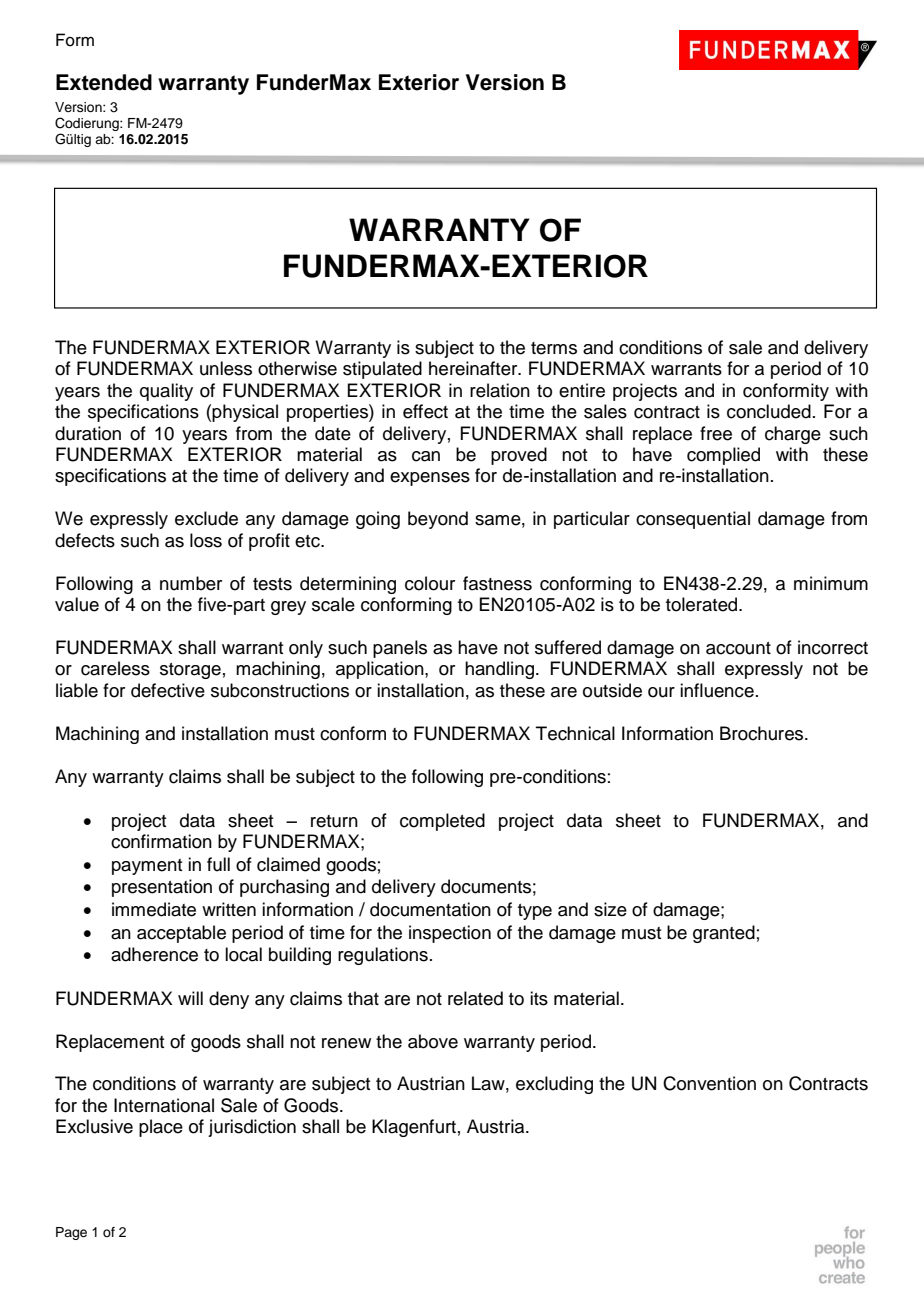 The height and width of the screenshot is (1308, 924). Describe the element at coordinates (716, 433) in the screenshot. I see `free` at that location.
